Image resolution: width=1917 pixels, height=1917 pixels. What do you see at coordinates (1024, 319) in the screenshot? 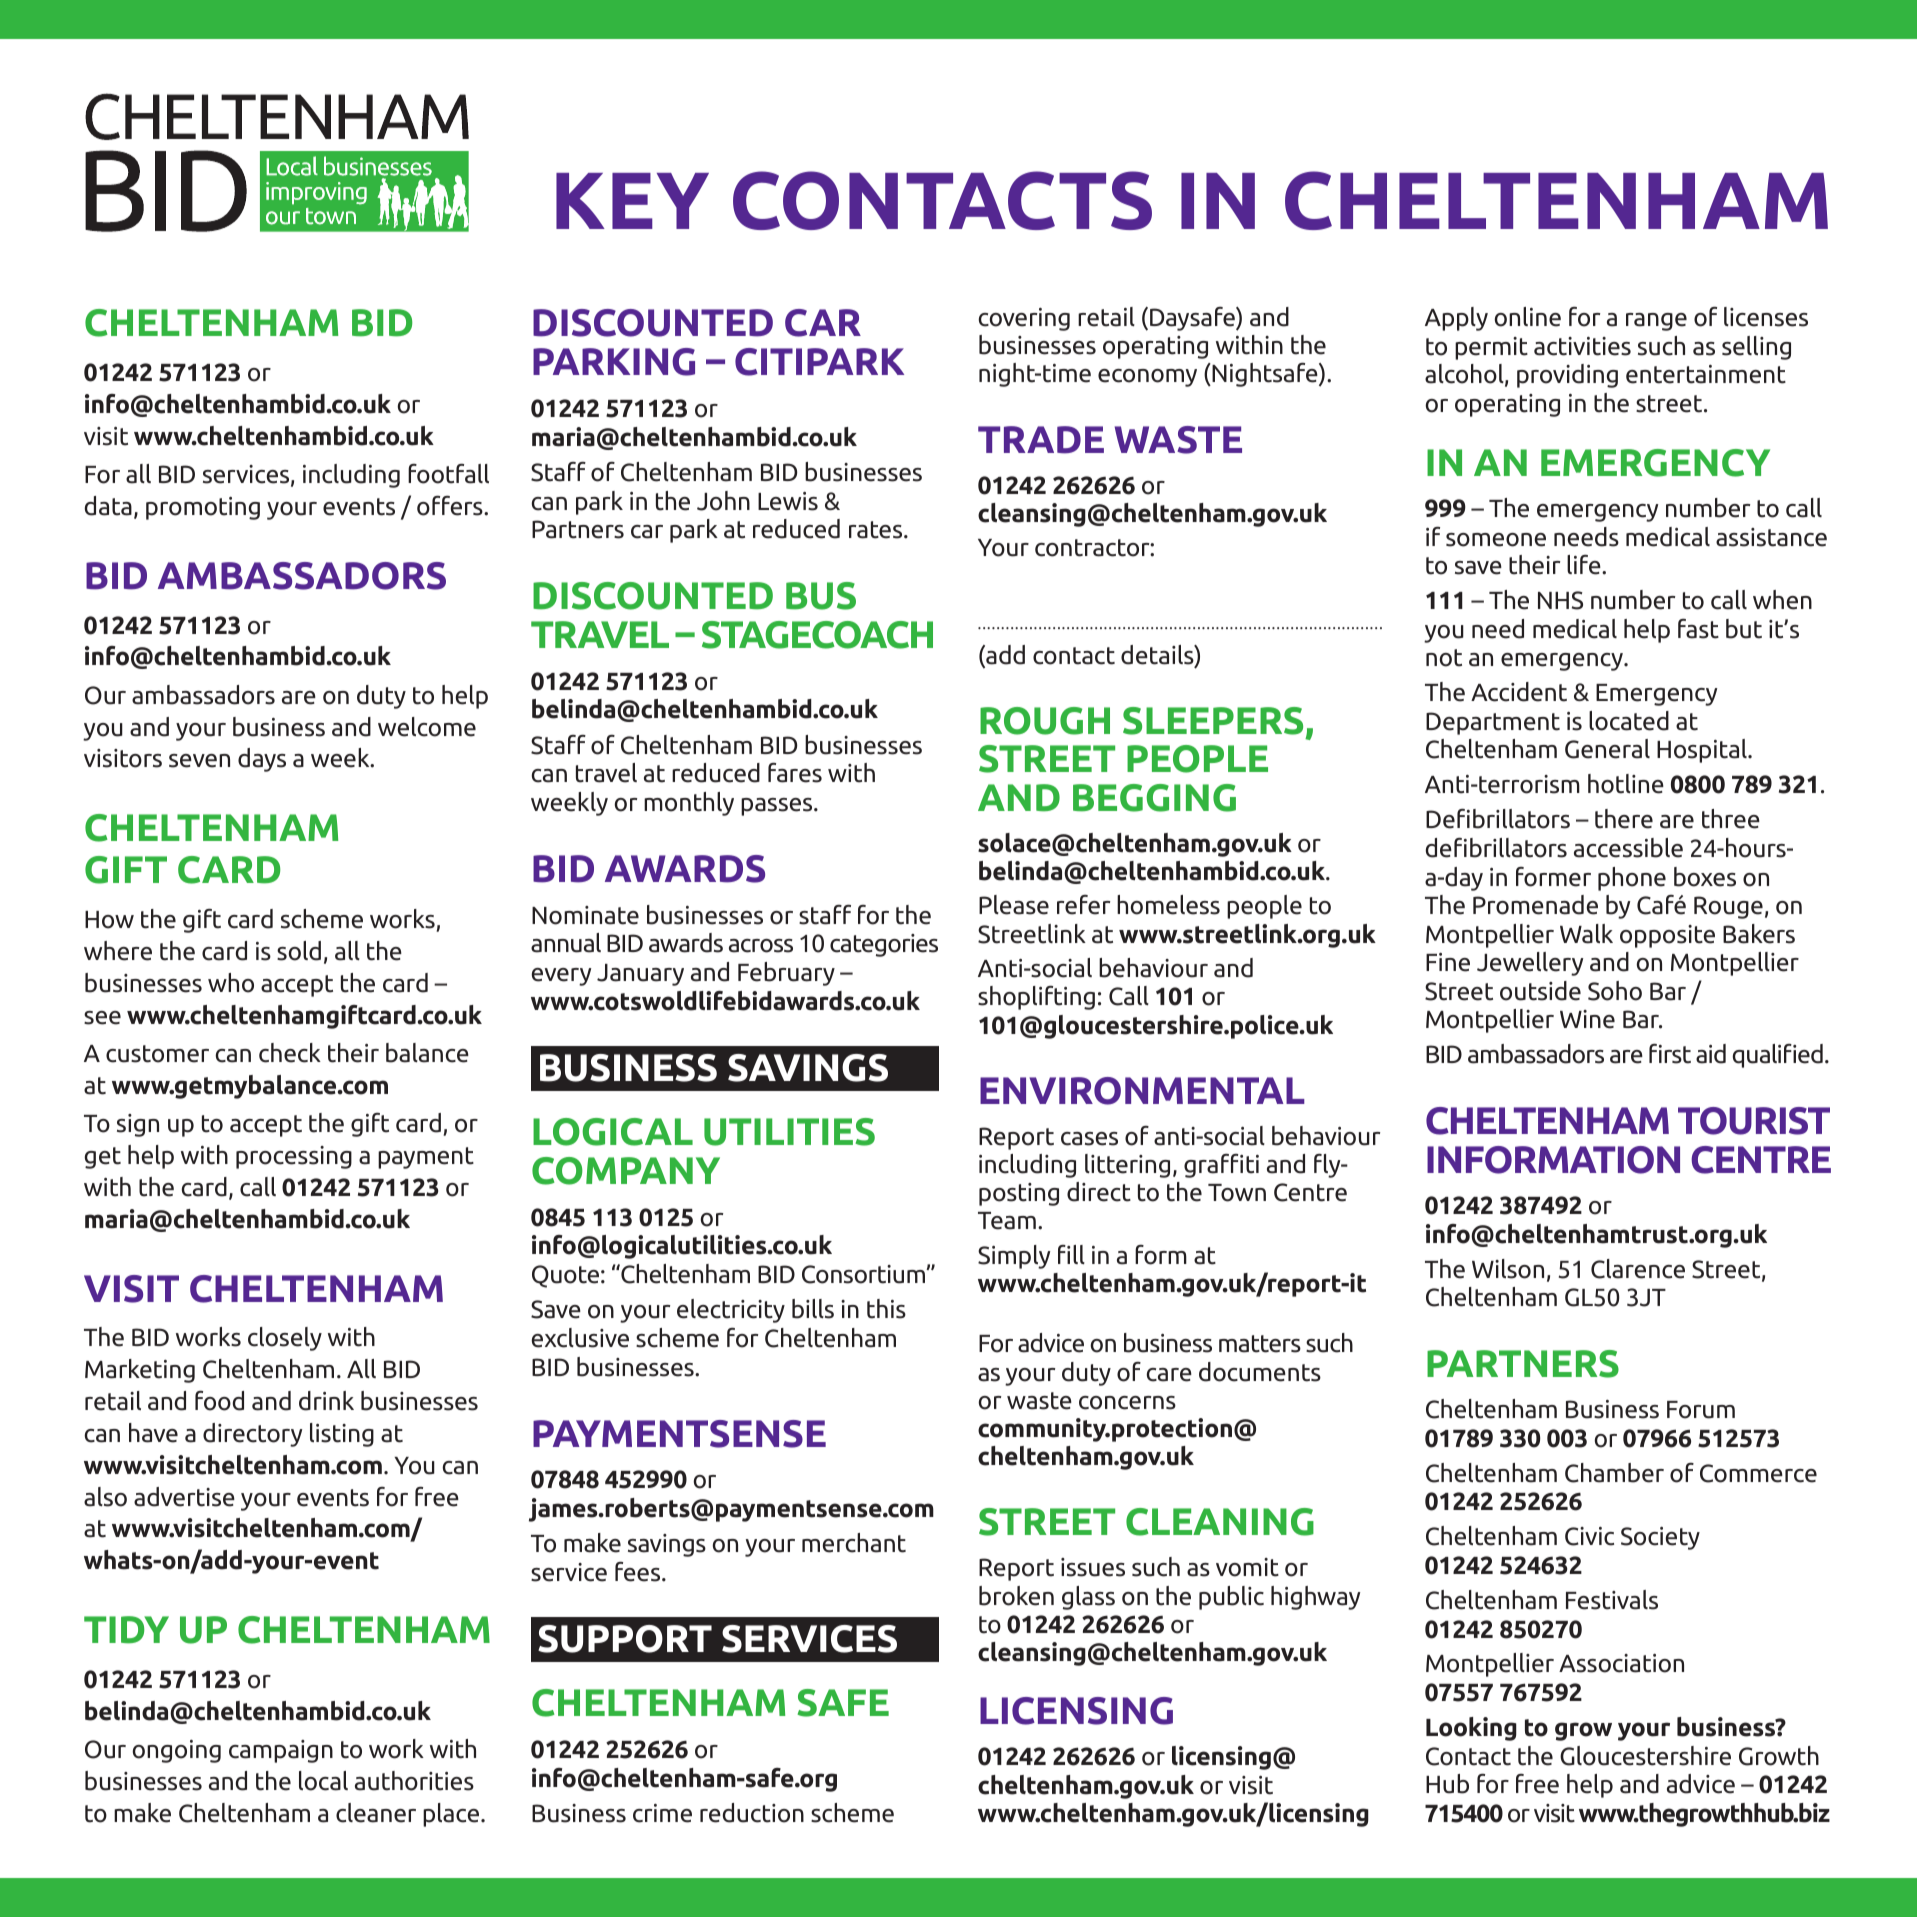
I see `covering` at bounding box center [1024, 319].
